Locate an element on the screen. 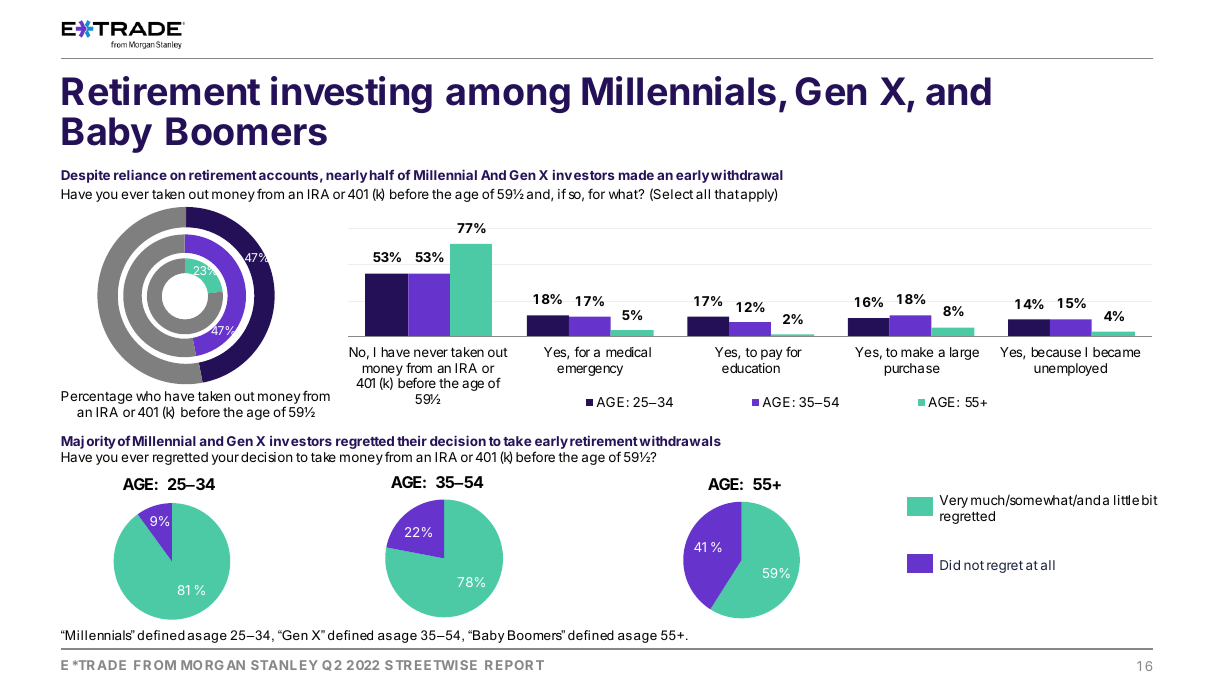 Image resolution: width=1213 pixels, height=682 pixels. investing is located at coordinates (351, 94).
